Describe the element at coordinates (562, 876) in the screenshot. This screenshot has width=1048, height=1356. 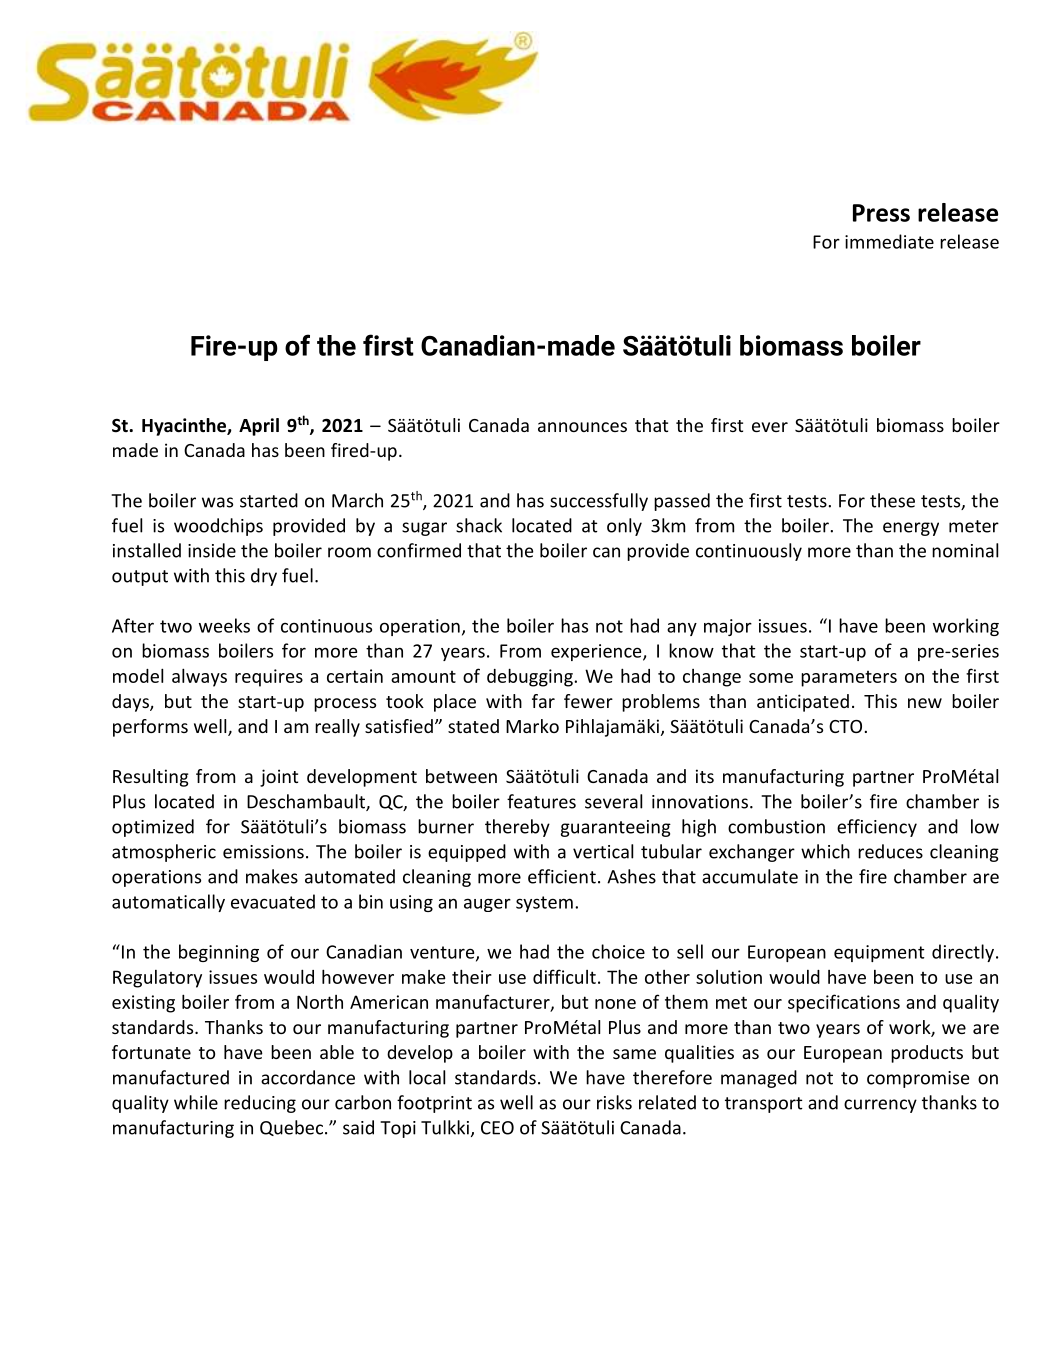
I see `efficient` at that location.
